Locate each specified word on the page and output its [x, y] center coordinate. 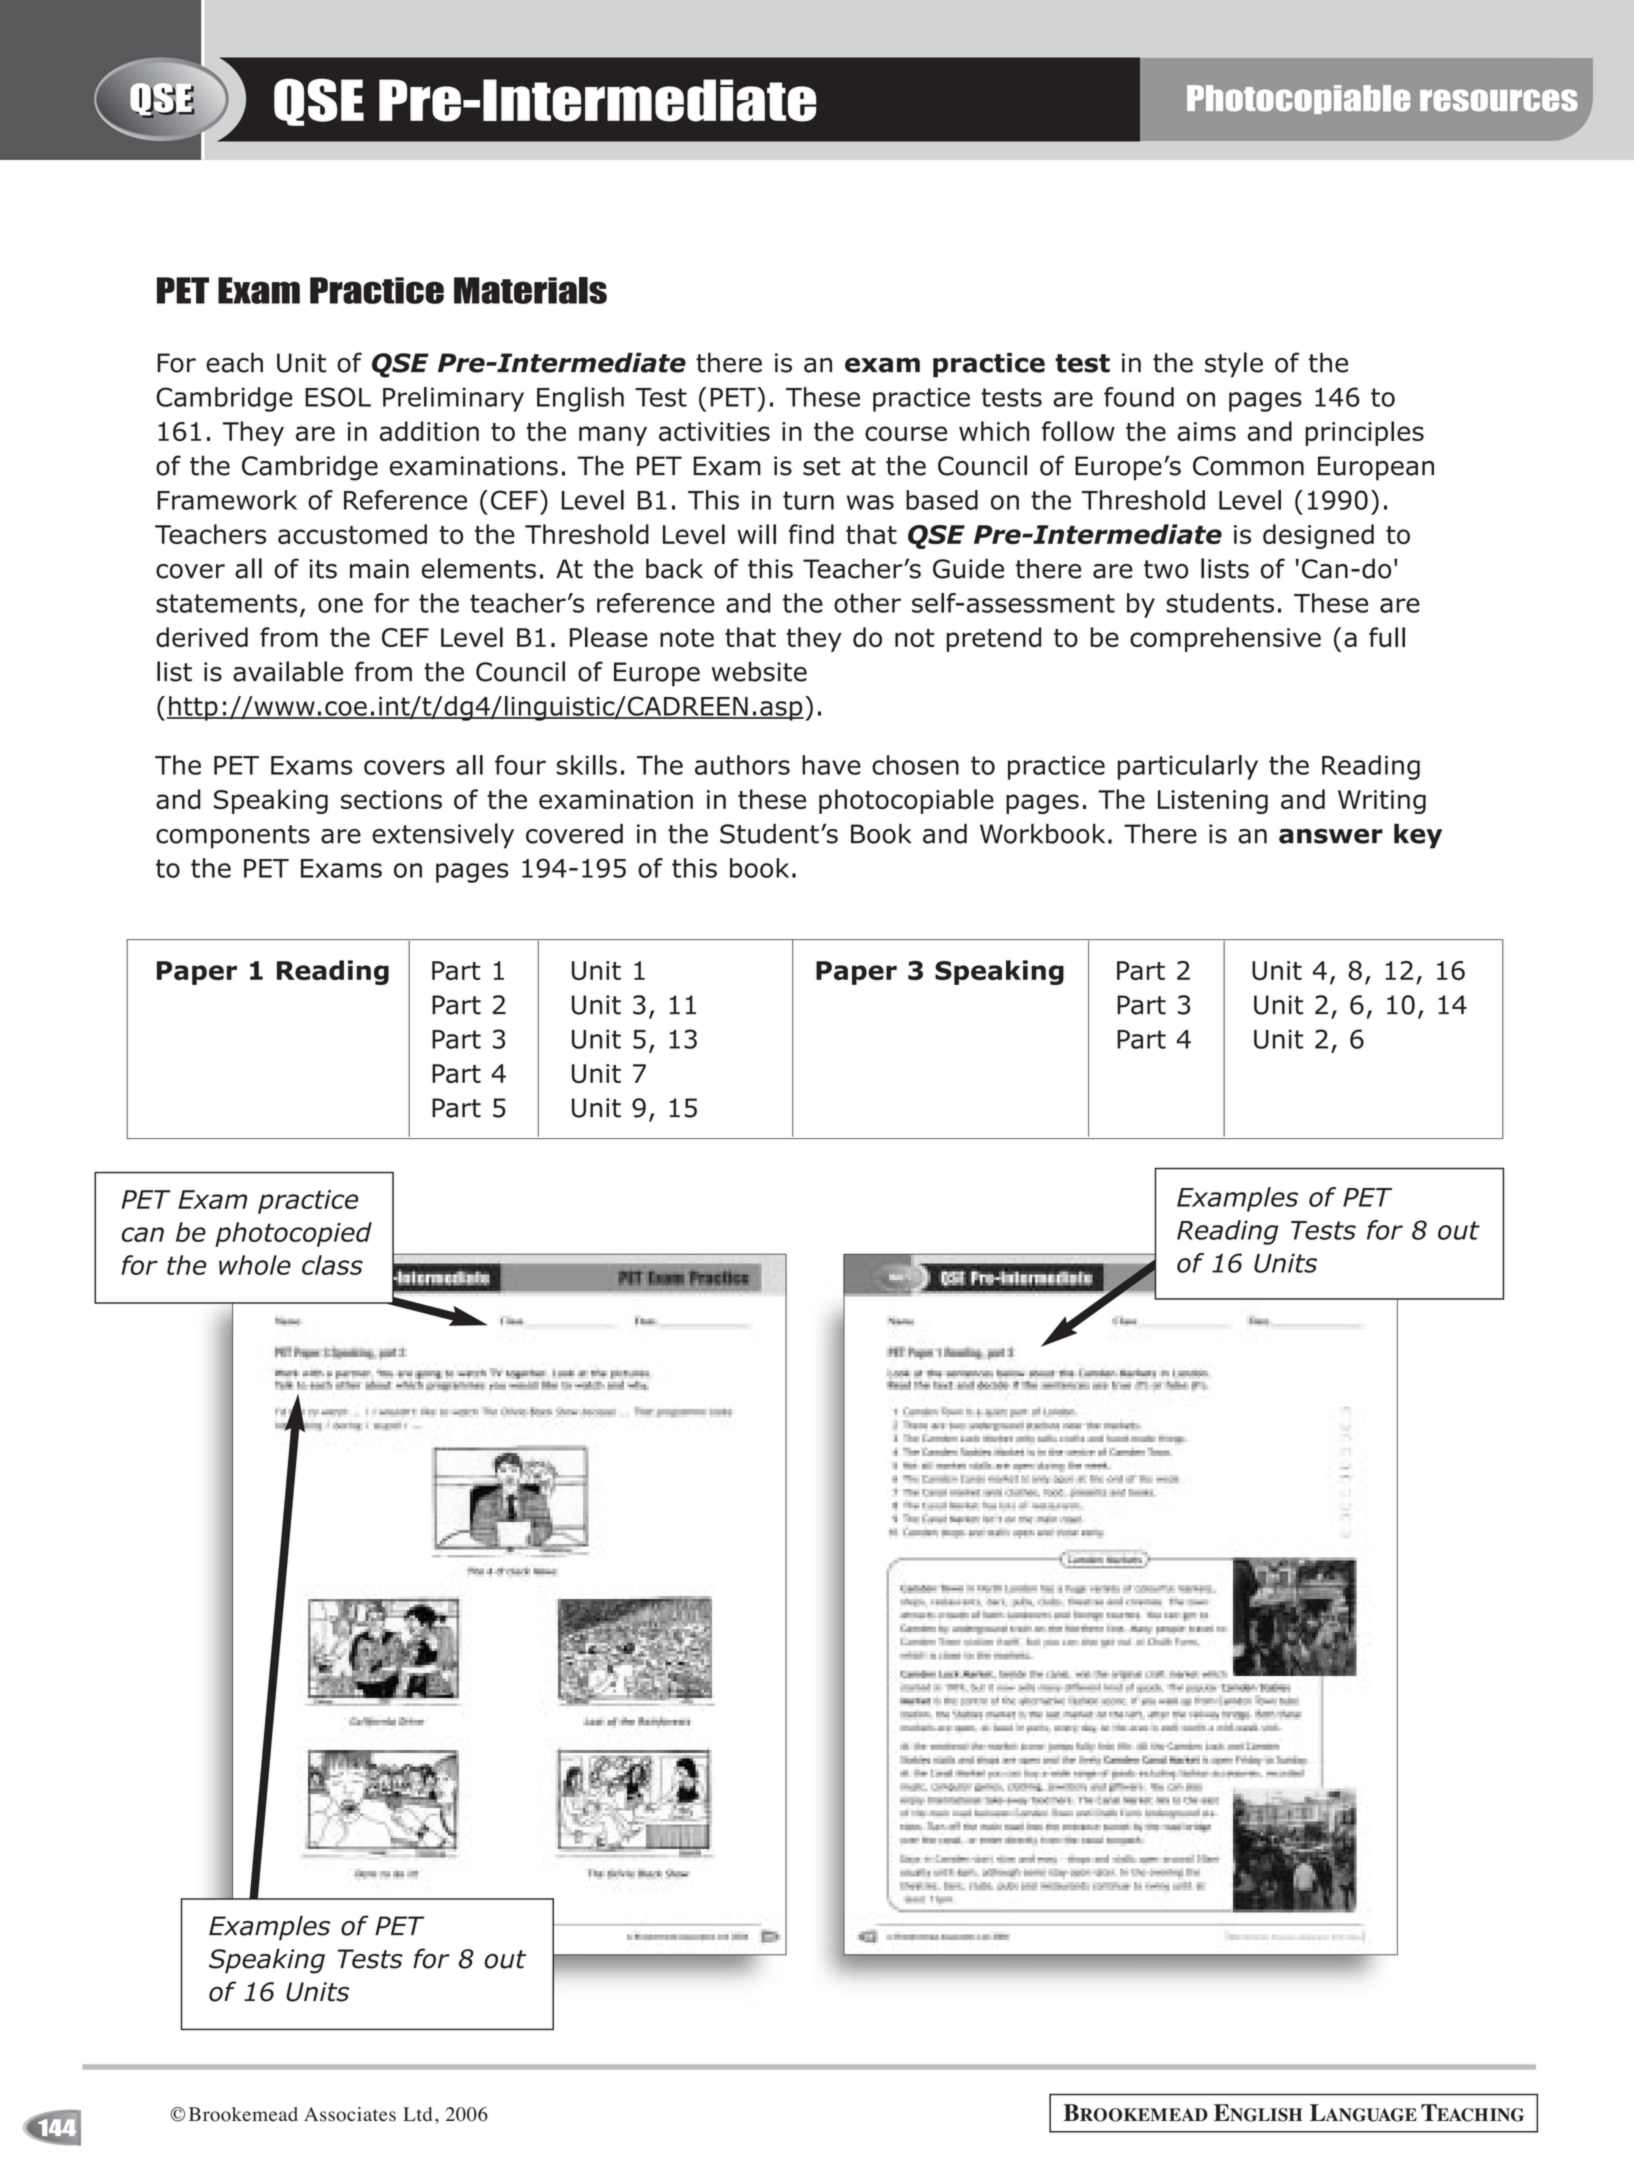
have [831, 765]
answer [1331, 836]
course [906, 433]
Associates [350, 2114]
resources [1499, 100]
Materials [530, 290]
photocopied [293, 1234]
